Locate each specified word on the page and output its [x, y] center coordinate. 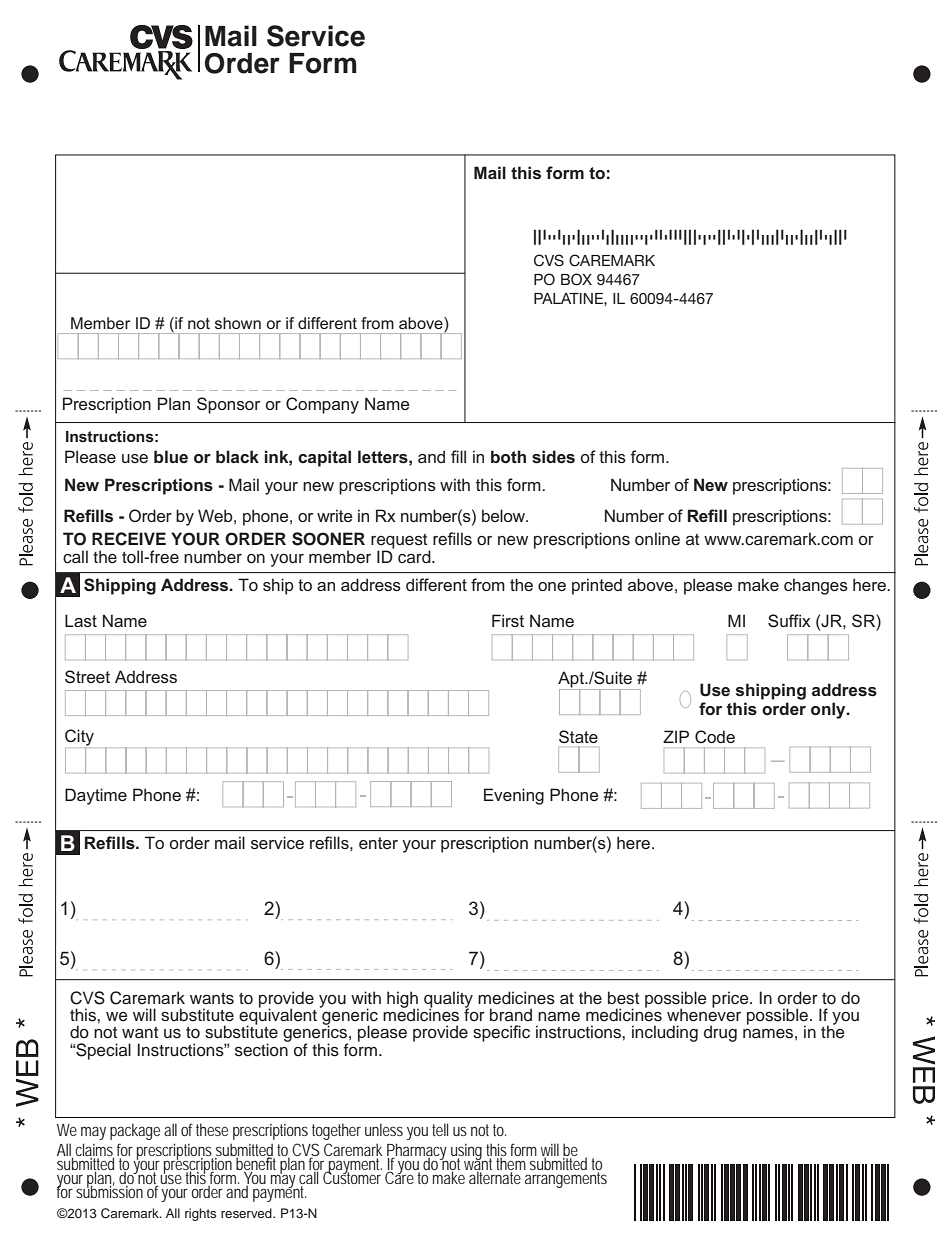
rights [200, 1214]
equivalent [278, 1017]
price [731, 999]
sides [553, 457]
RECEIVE [129, 539]
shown [238, 323]
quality [448, 1000]
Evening [514, 796]
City [79, 738]
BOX [576, 279]
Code [715, 736]
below [504, 515]
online [657, 539]
